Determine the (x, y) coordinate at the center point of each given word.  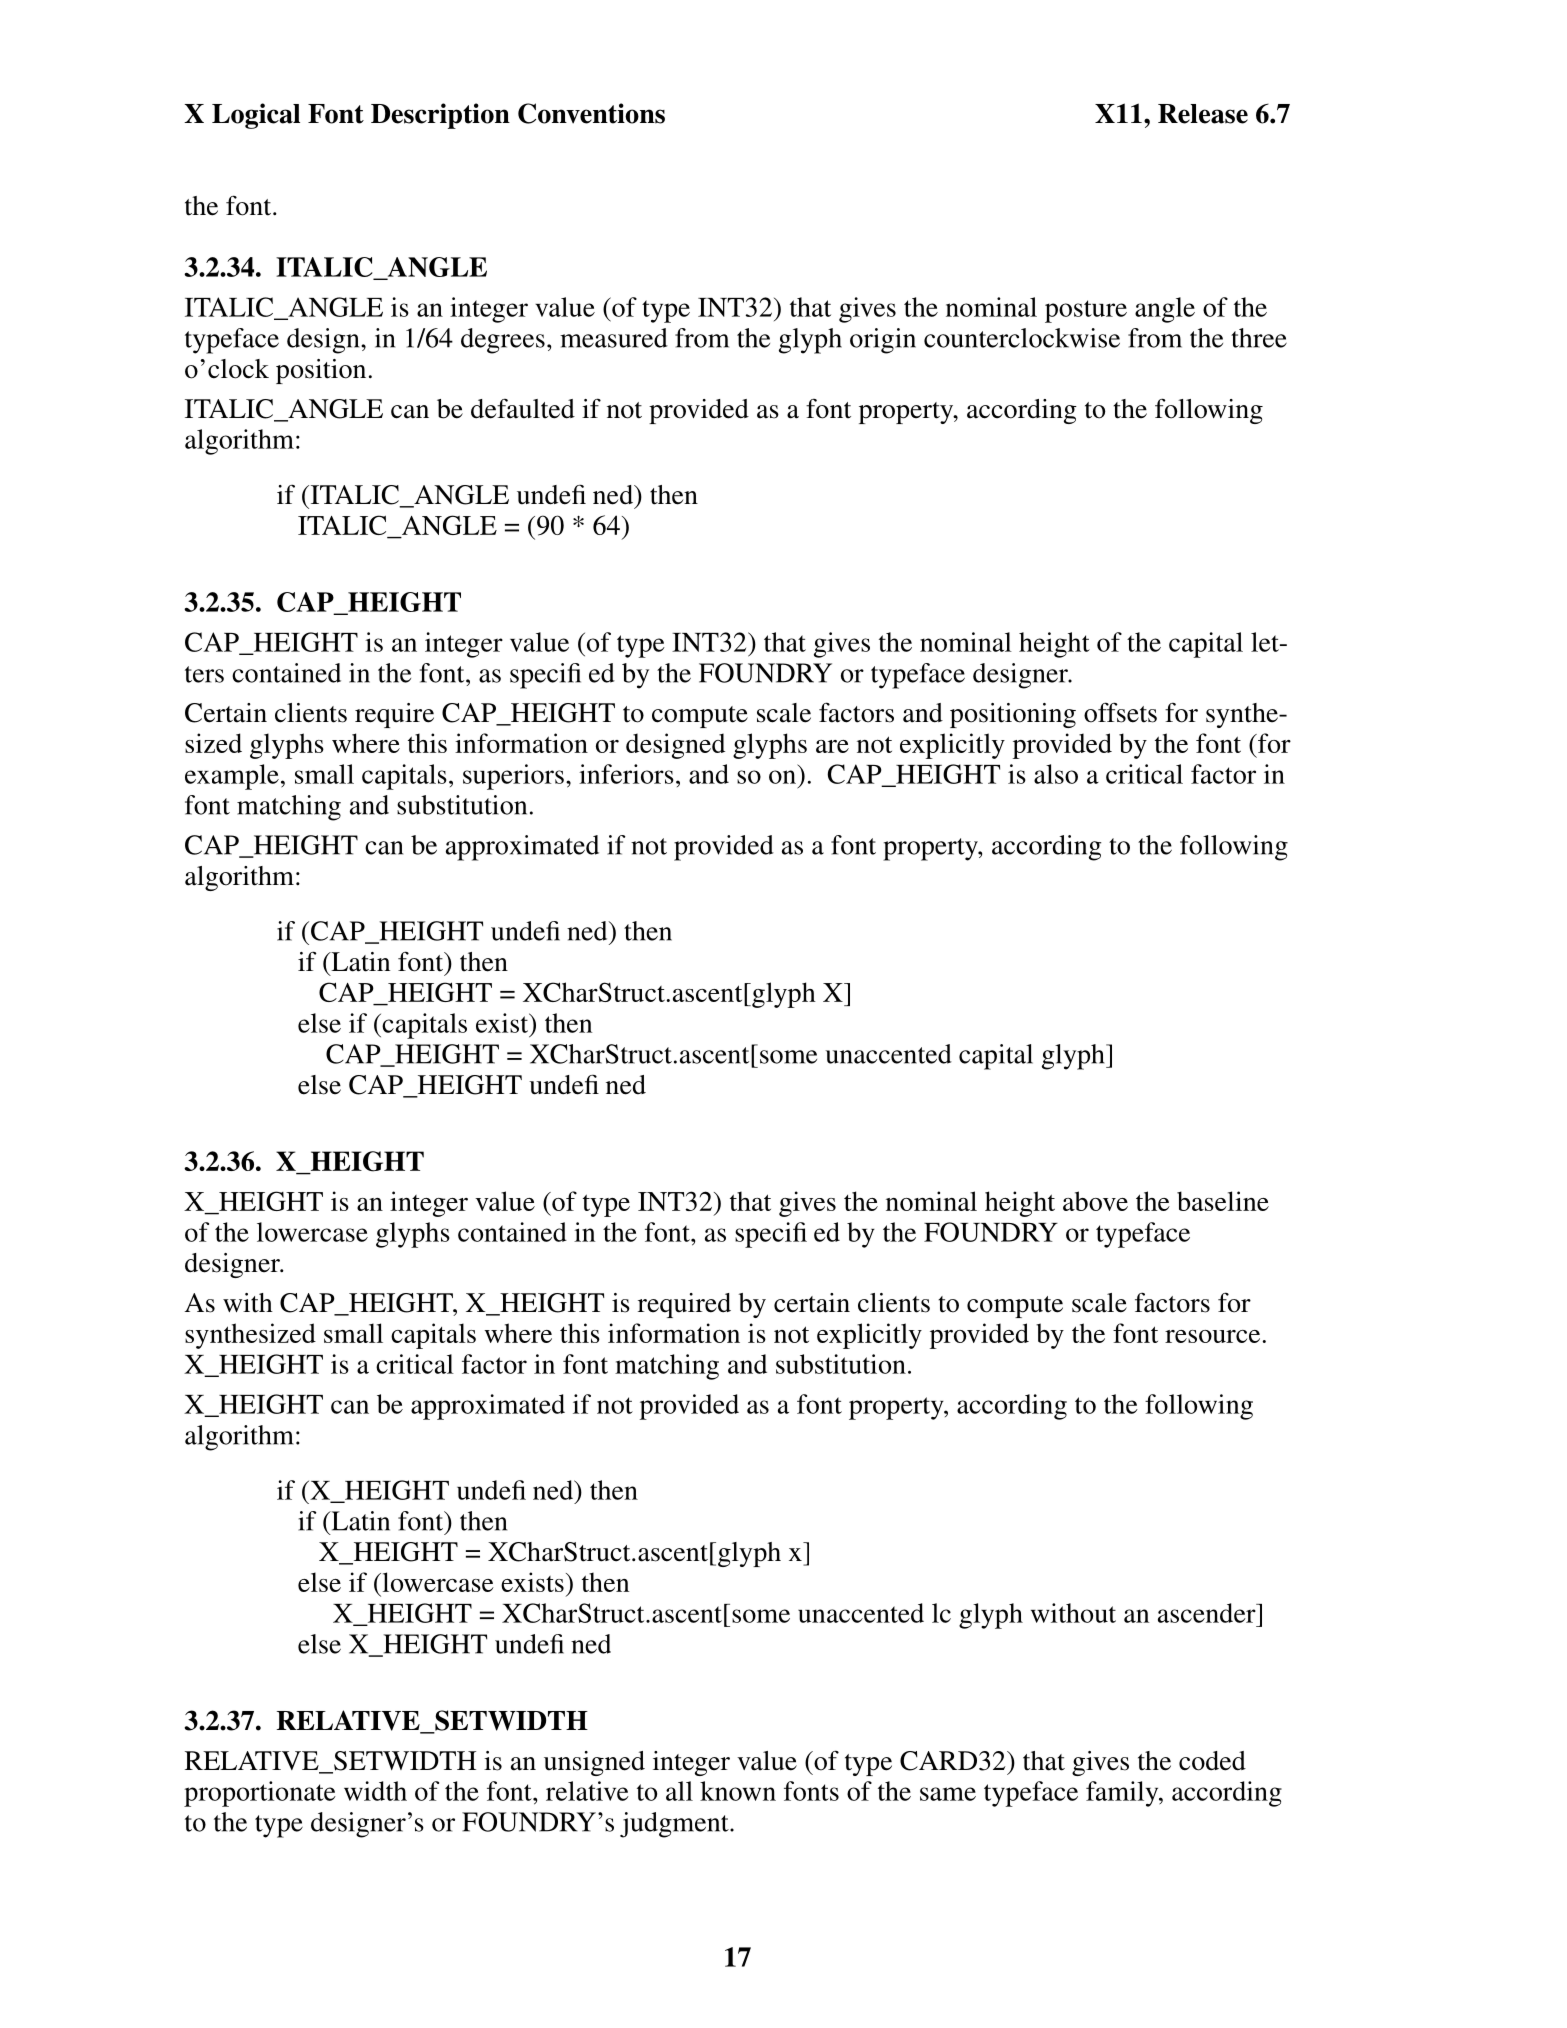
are (832, 746)
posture (1086, 311)
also (1056, 774)
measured (614, 338)
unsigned (594, 1763)
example (232, 777)
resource (1212, 1336)
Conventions (591, 113)
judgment (675, 1825)
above (1095, 1201)
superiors (513, 777)
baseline (1223, 1201)
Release (1203, 114)
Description (440, 116)
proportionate (260, 1794)
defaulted (523, 409)
